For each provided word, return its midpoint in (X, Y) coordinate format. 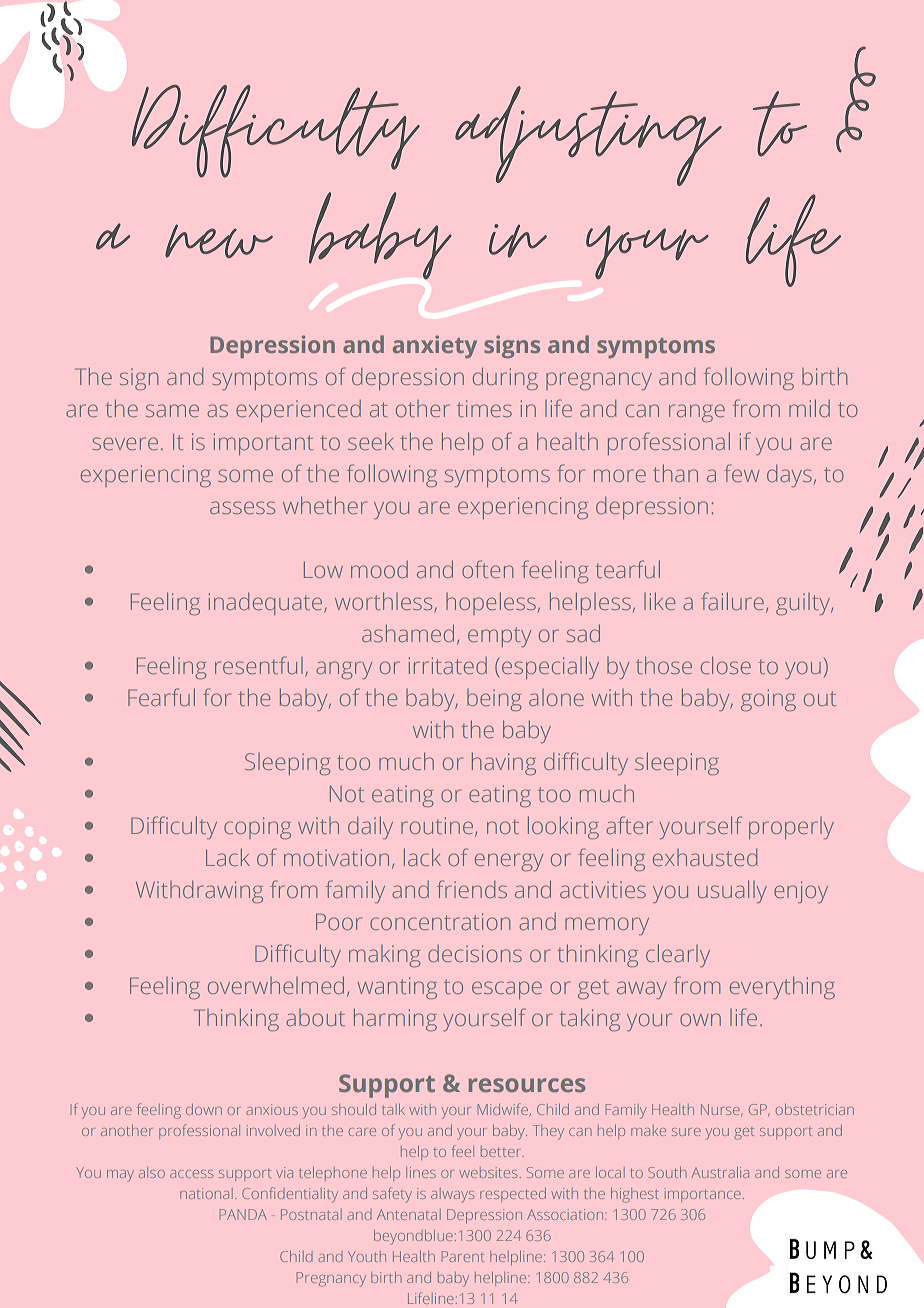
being (494, 700)
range (697, 413)
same (172, 410)
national (206, 1193)
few (742, 473)
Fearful (161, 697)
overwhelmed (276, 985)
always (452, 1195)
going (768, 700)
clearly (678, 955)
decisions (475, 953)
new (219, 241)
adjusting (588, 136)
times (484, 408)
